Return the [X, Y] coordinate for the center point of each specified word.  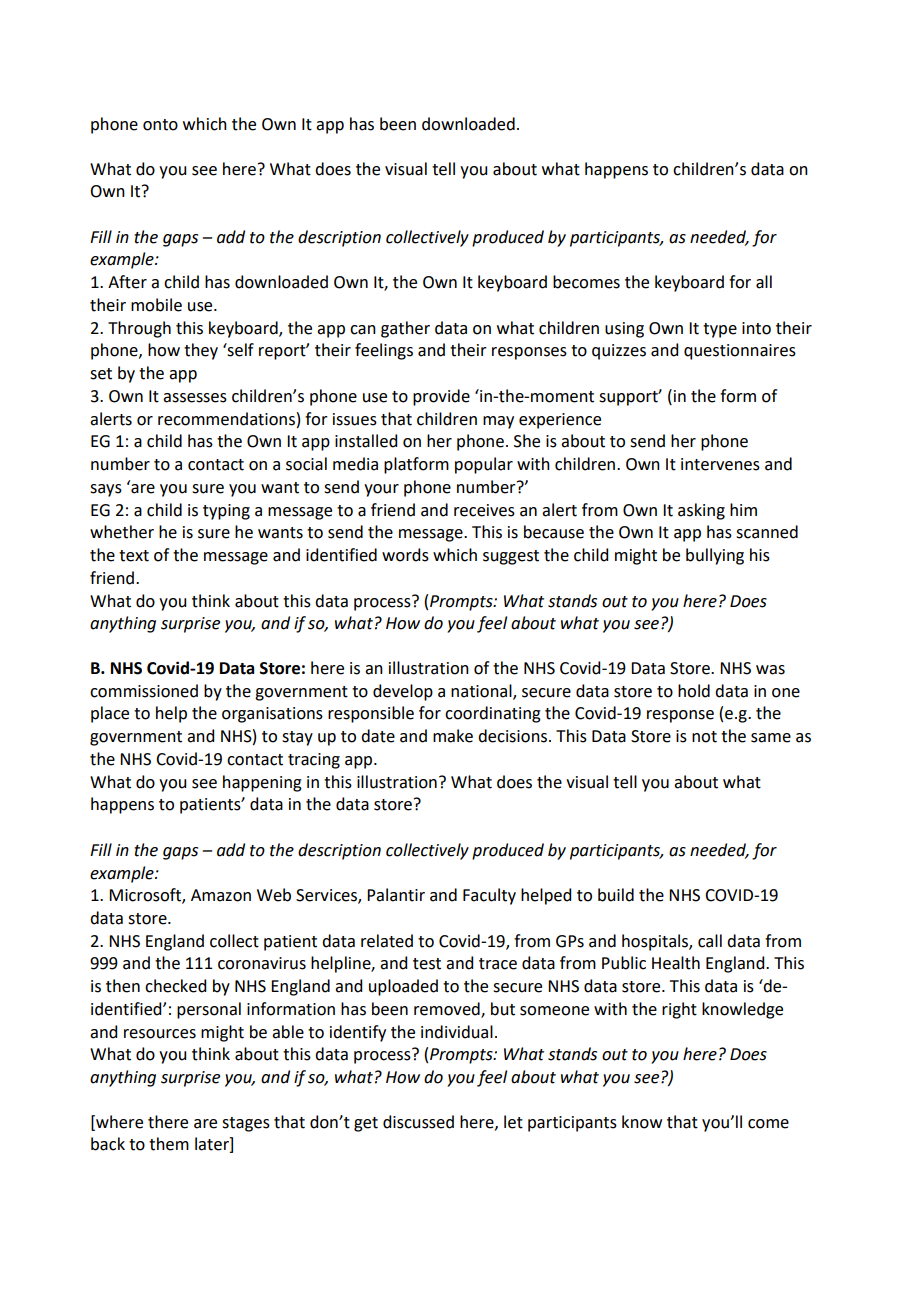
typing [226, 512]
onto [160, 125]
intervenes [720, 464]
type [720, 330]
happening [262, 783]
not [704, 737]
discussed [418, 1122]
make [453, 736]
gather [405, 329]
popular [484, 465]
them [169, 1144]
